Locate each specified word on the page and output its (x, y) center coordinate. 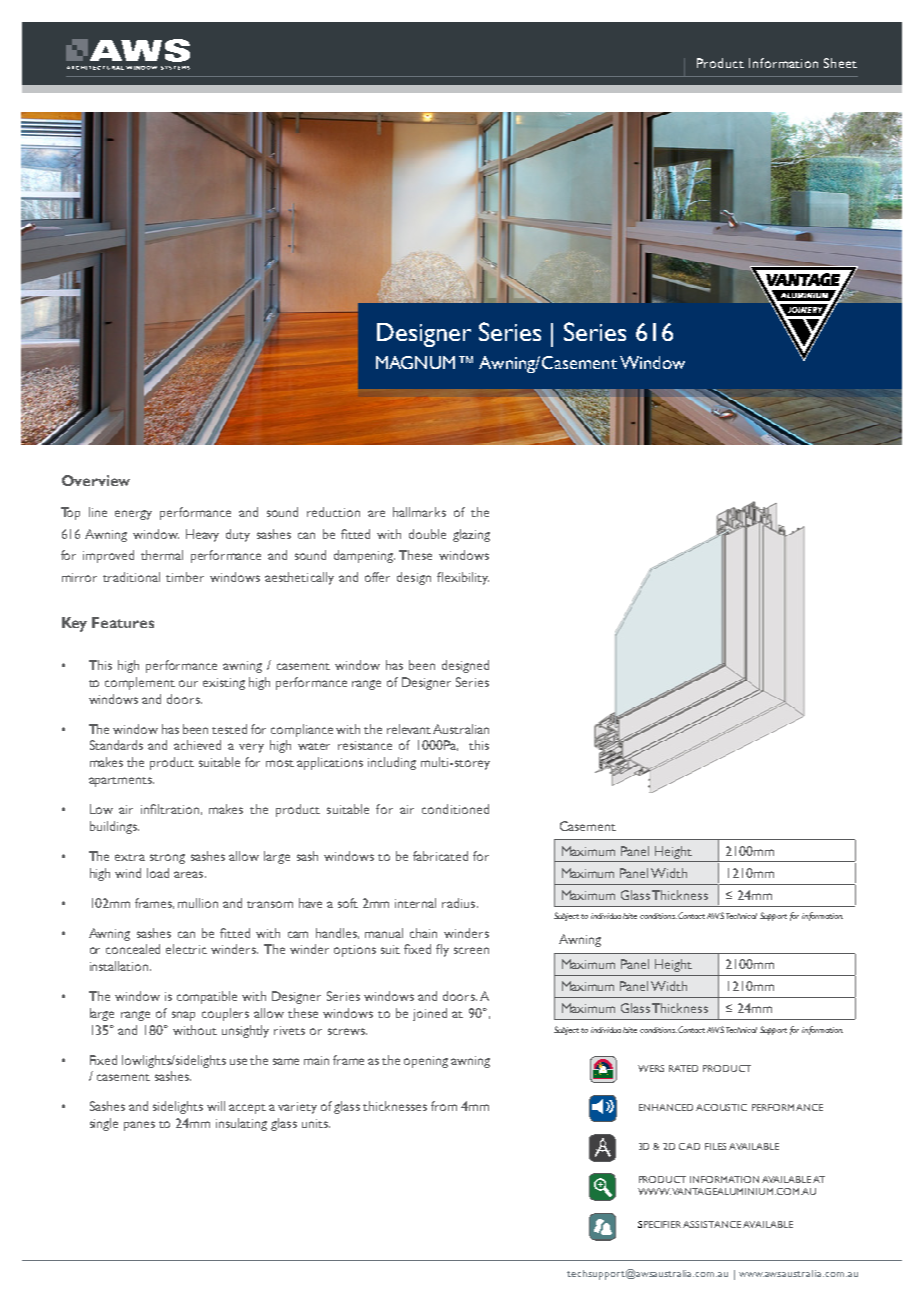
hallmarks (419, 512)
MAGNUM (415, 362)
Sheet (840, 63)
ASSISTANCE (712, 1224)
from (444, 1106)
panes (139, 1126)
